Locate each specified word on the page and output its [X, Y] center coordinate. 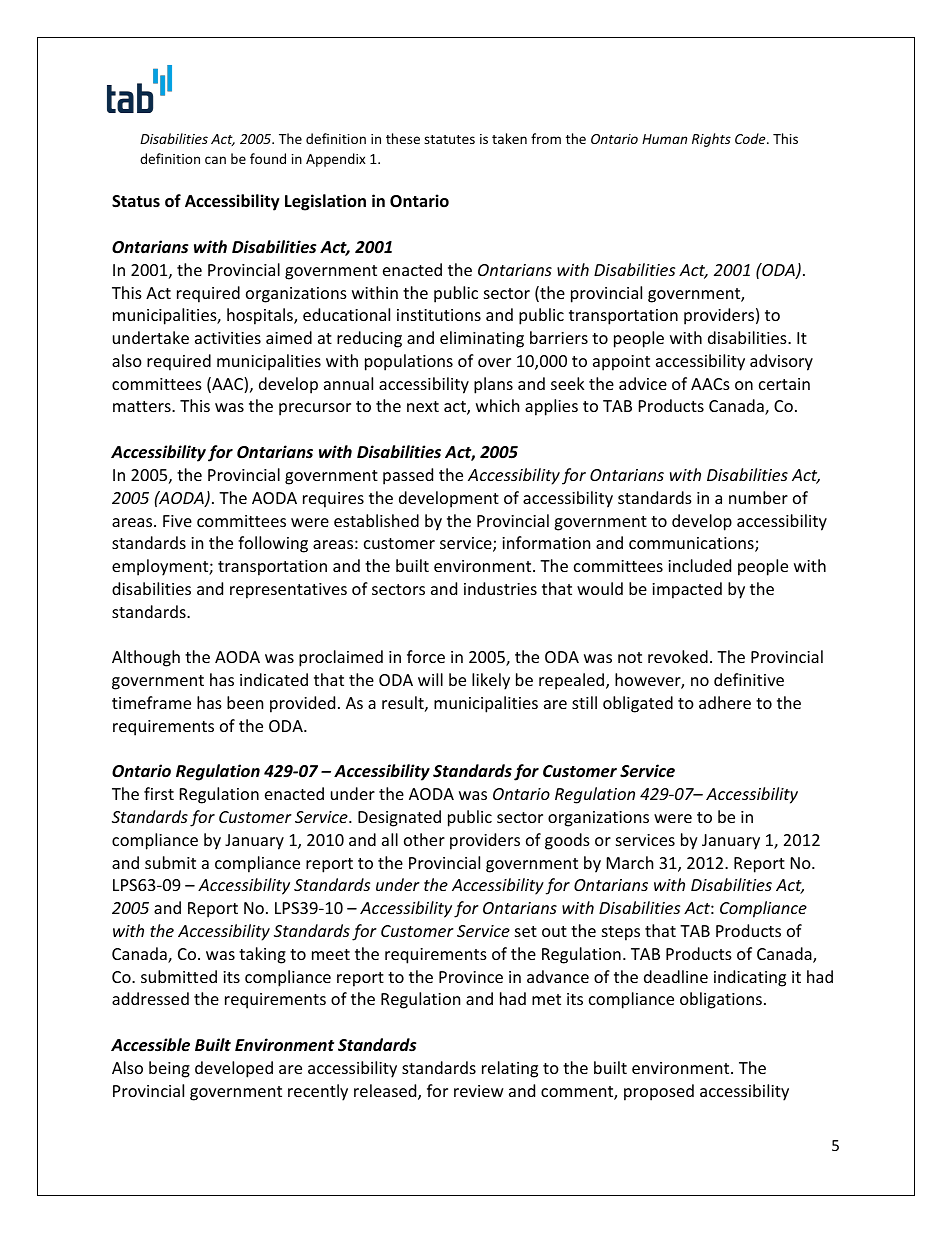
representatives [288, 591]
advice [643, 383]
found [268, 158]
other [424, 839]
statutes [449, 139]
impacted [687, 590]
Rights [711, 140]
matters [143, 406]
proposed [659, 1092]
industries [500, 588]
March [630, 862]
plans [493, 385]
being [169, 1069]
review [479, 1091]
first [159, 793]
